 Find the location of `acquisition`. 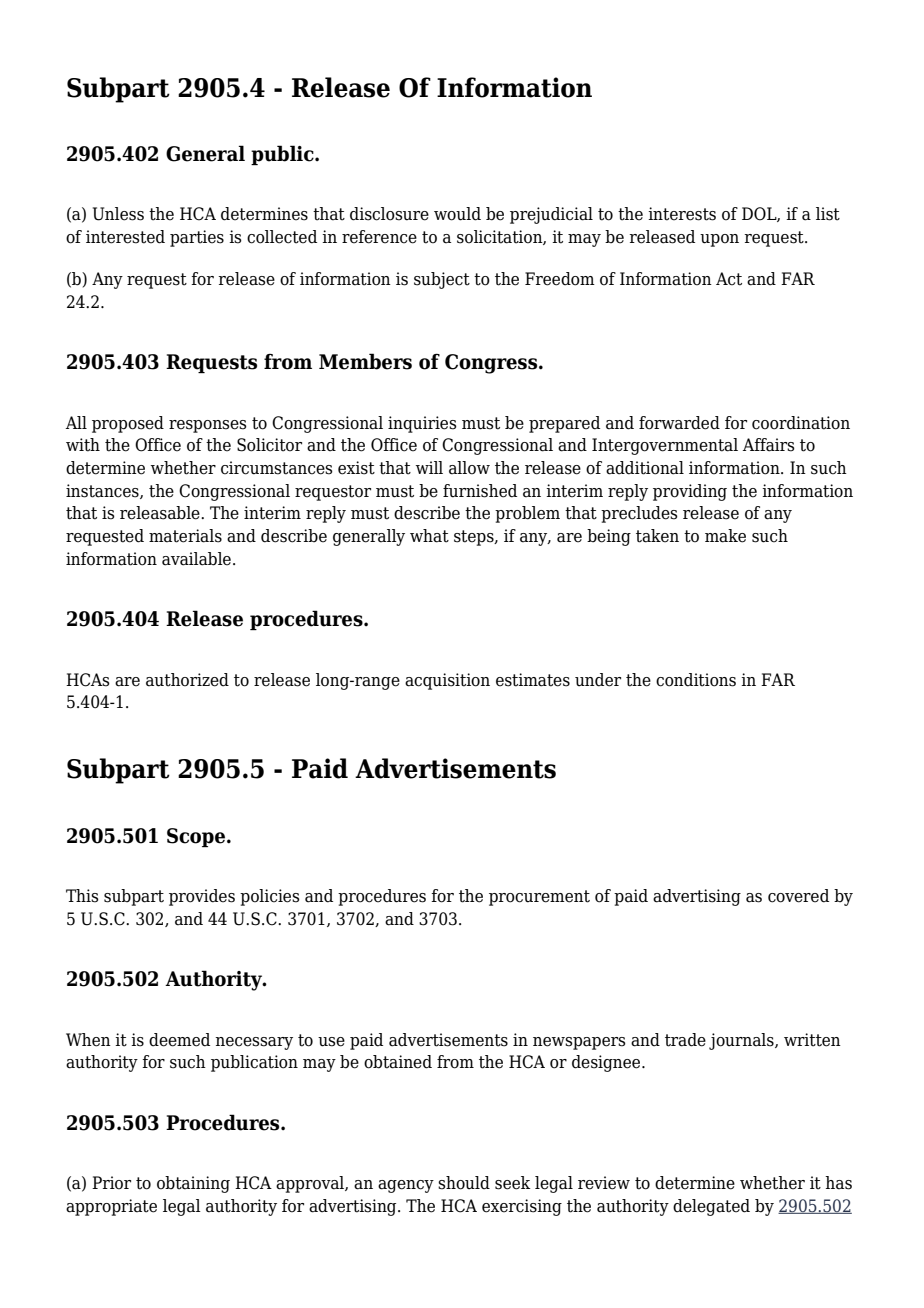

acquisition is located at coordinates (447, 681).
